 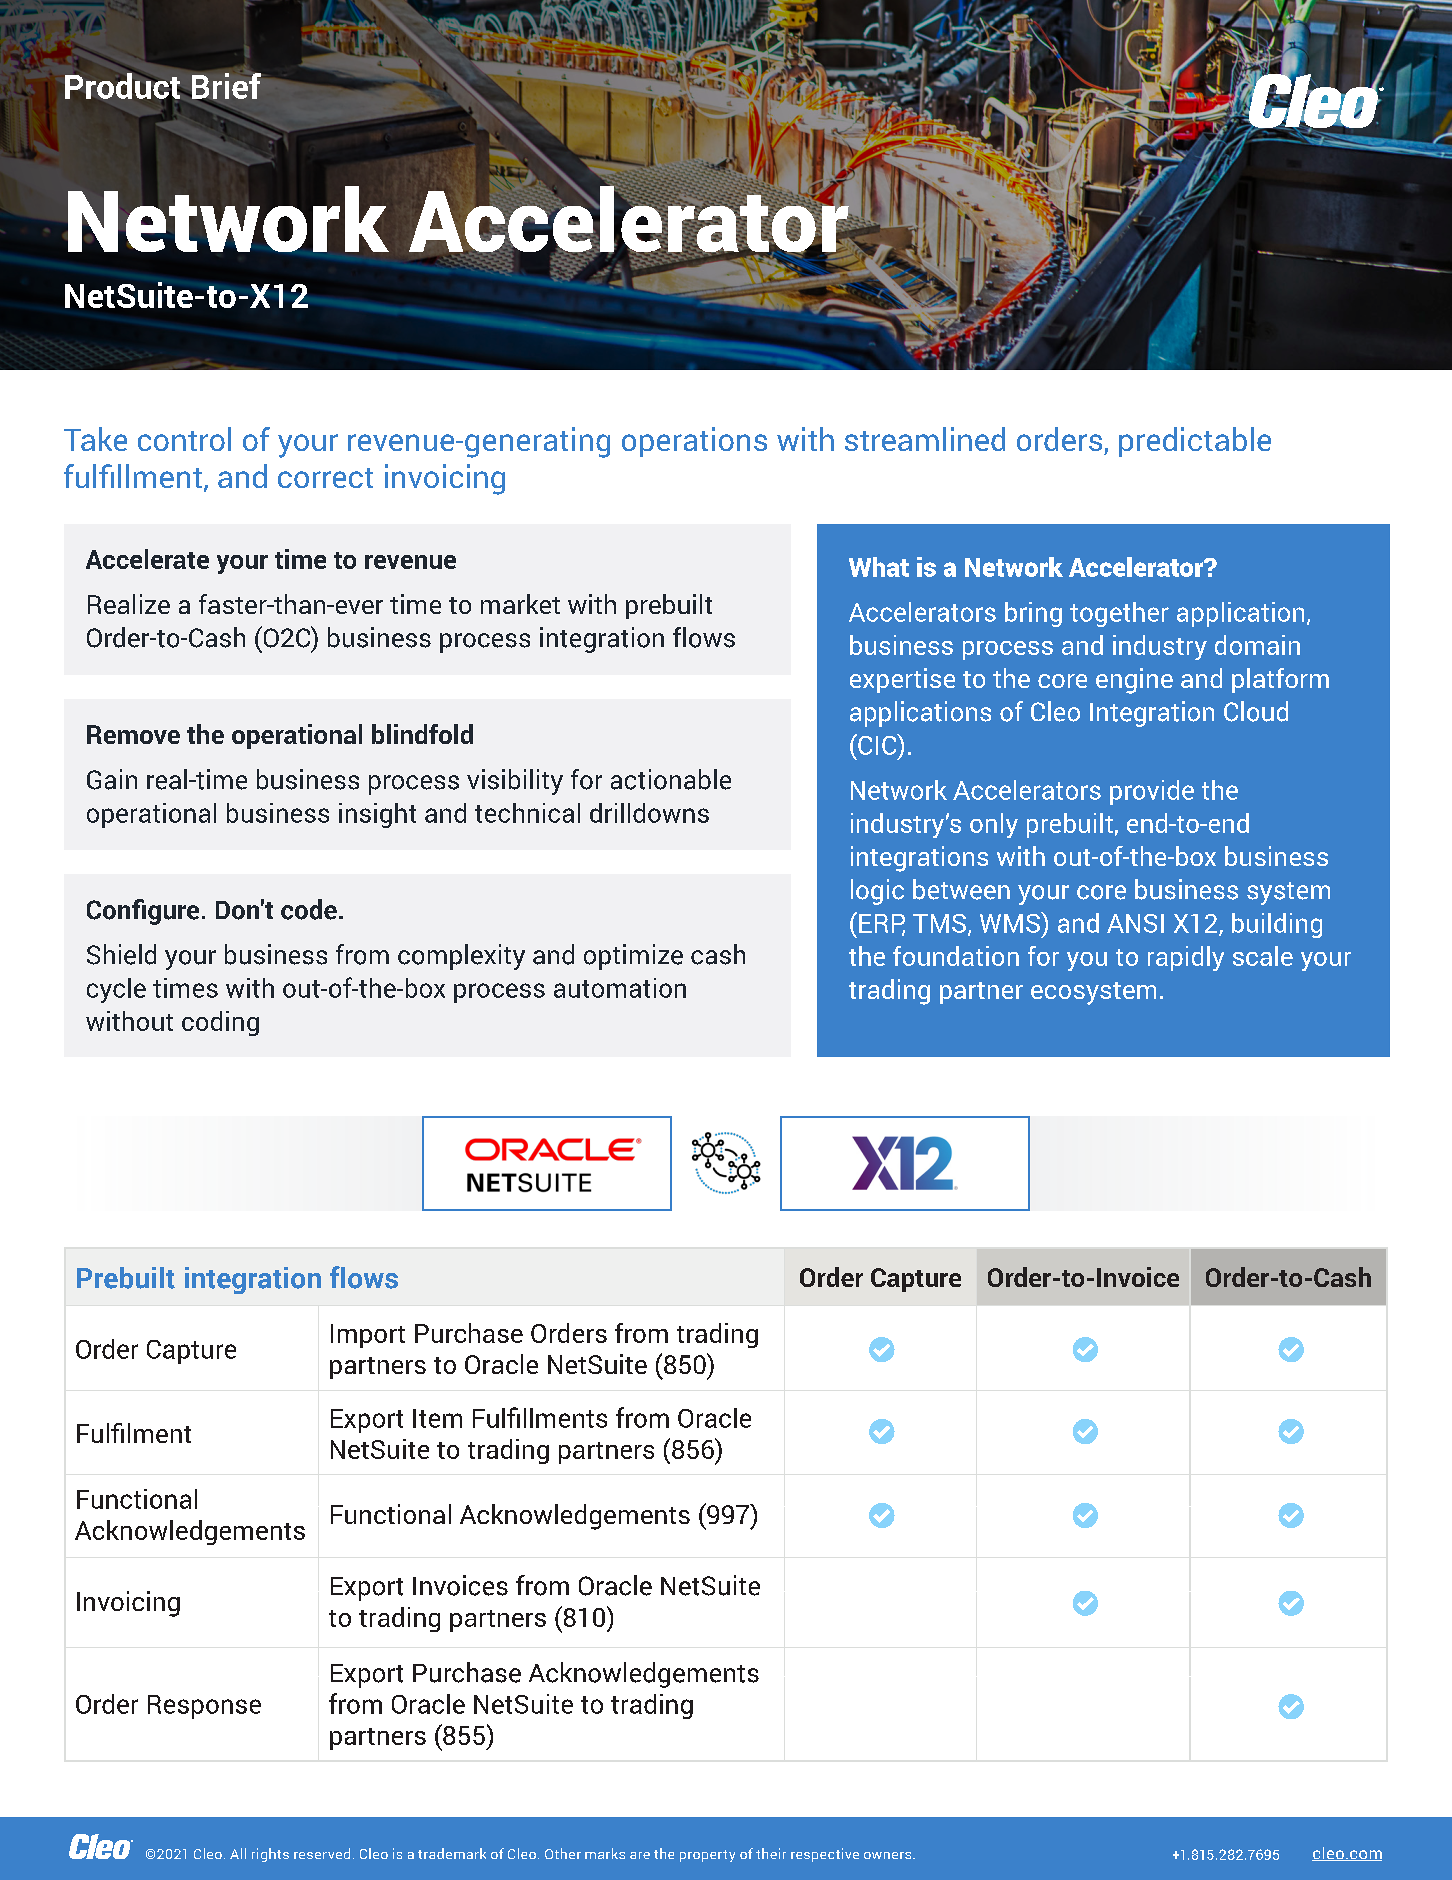 I want to click on ANSI, so click(x=1135, y=923).
